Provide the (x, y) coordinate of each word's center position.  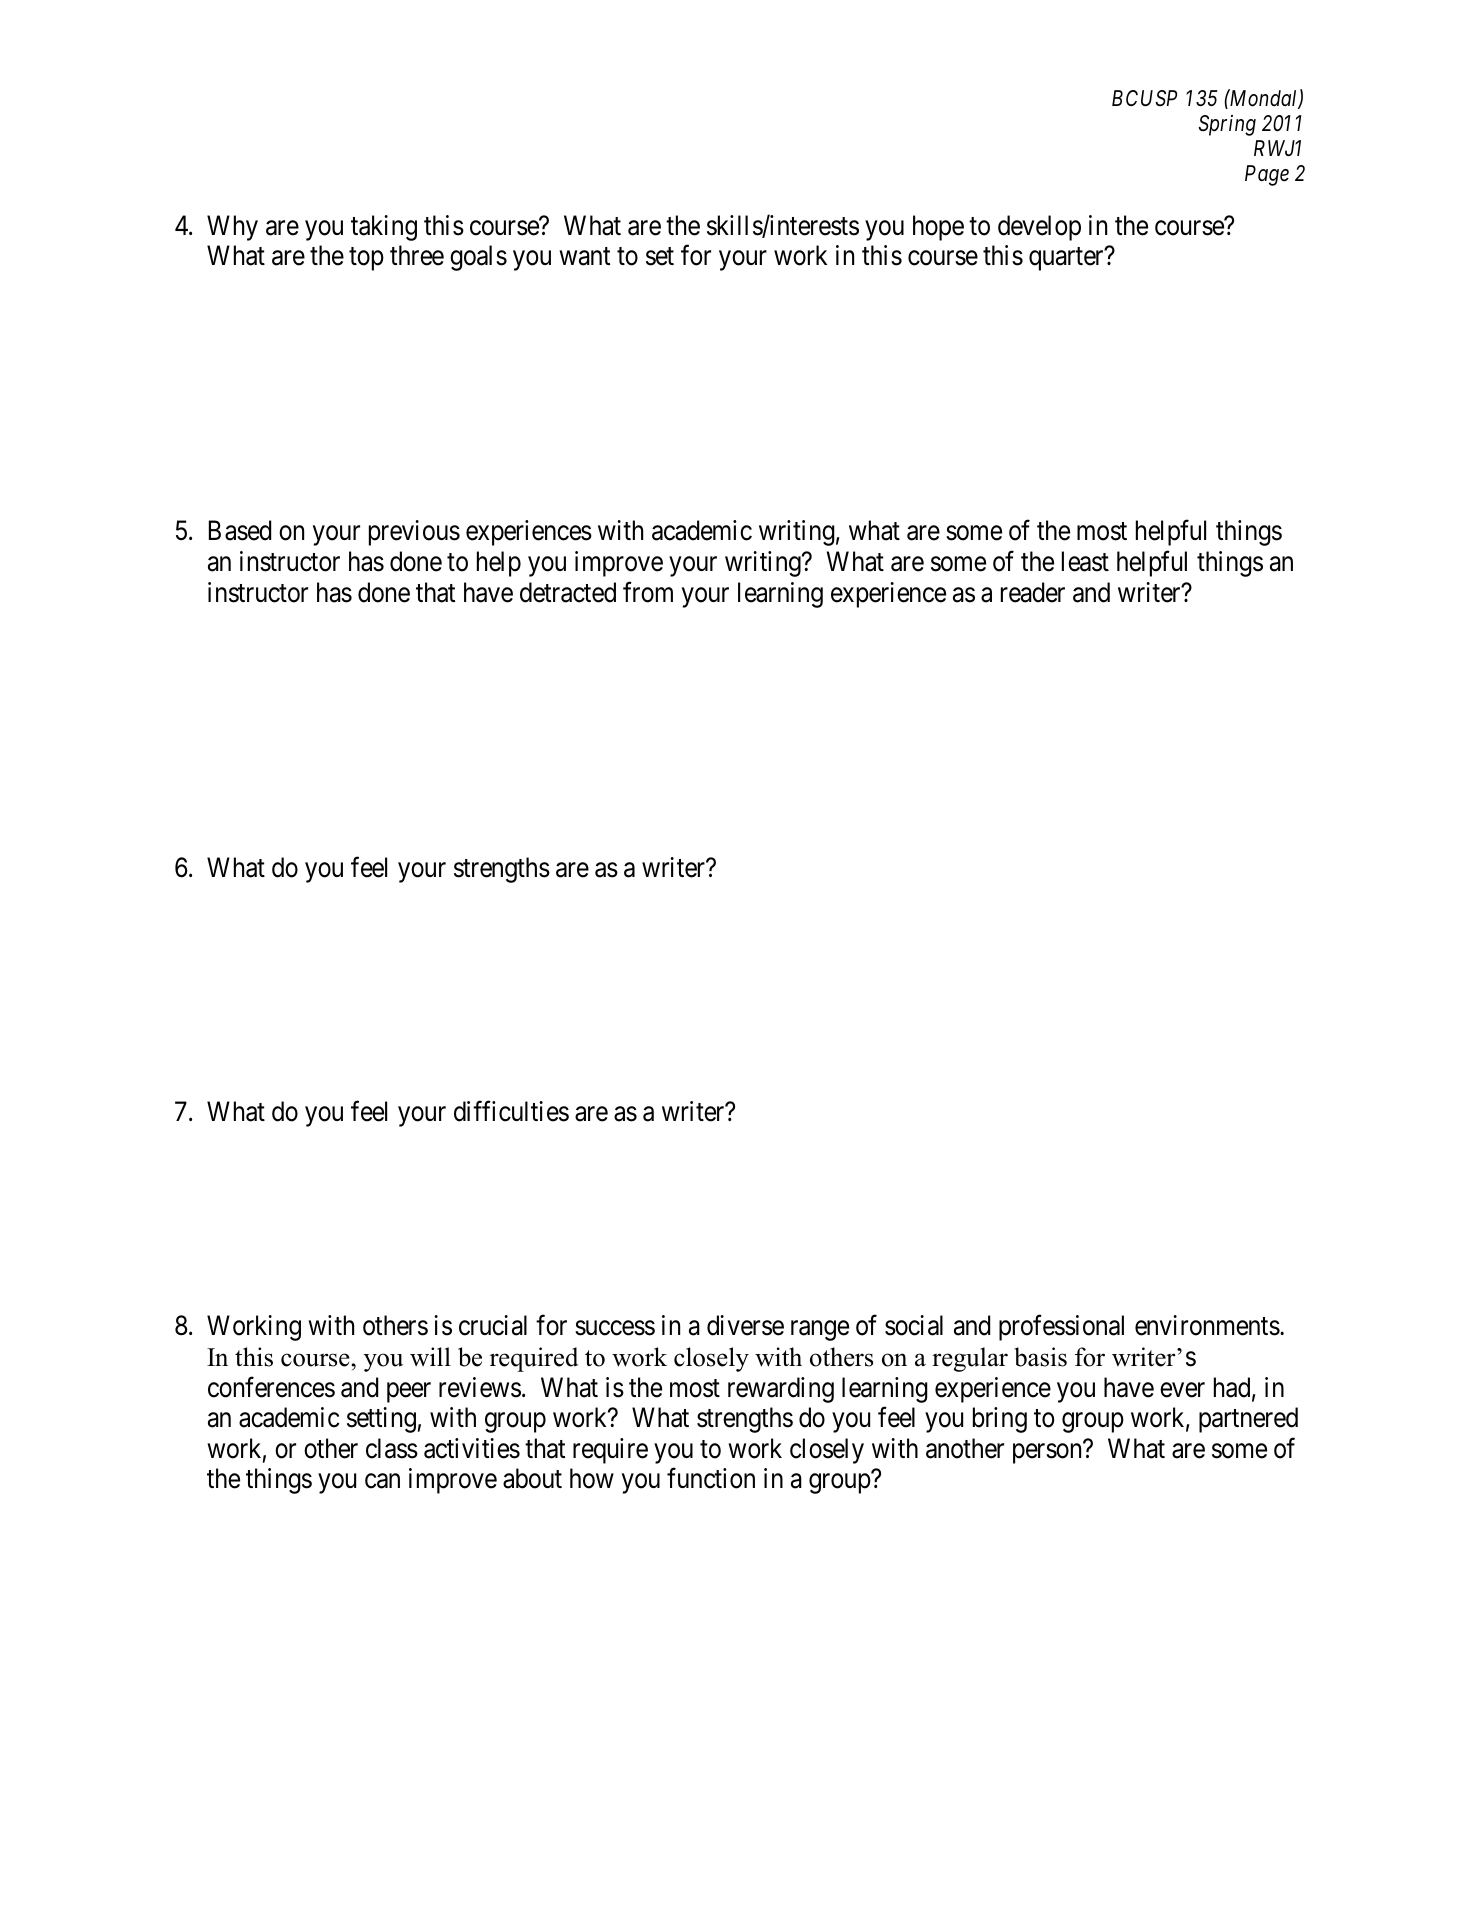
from (648, 592)
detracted (568, 592)
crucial (493, 1325)
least (1085, 561)
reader (1033, 592)
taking (384, 228)
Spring (1227, 125)
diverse (745, 1325)
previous (414, 533)
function (711, 1478)
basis (1040, 1357)
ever (1182, 1390)
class (392, 1448)
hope (938, 228)
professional (1061, 1328)
